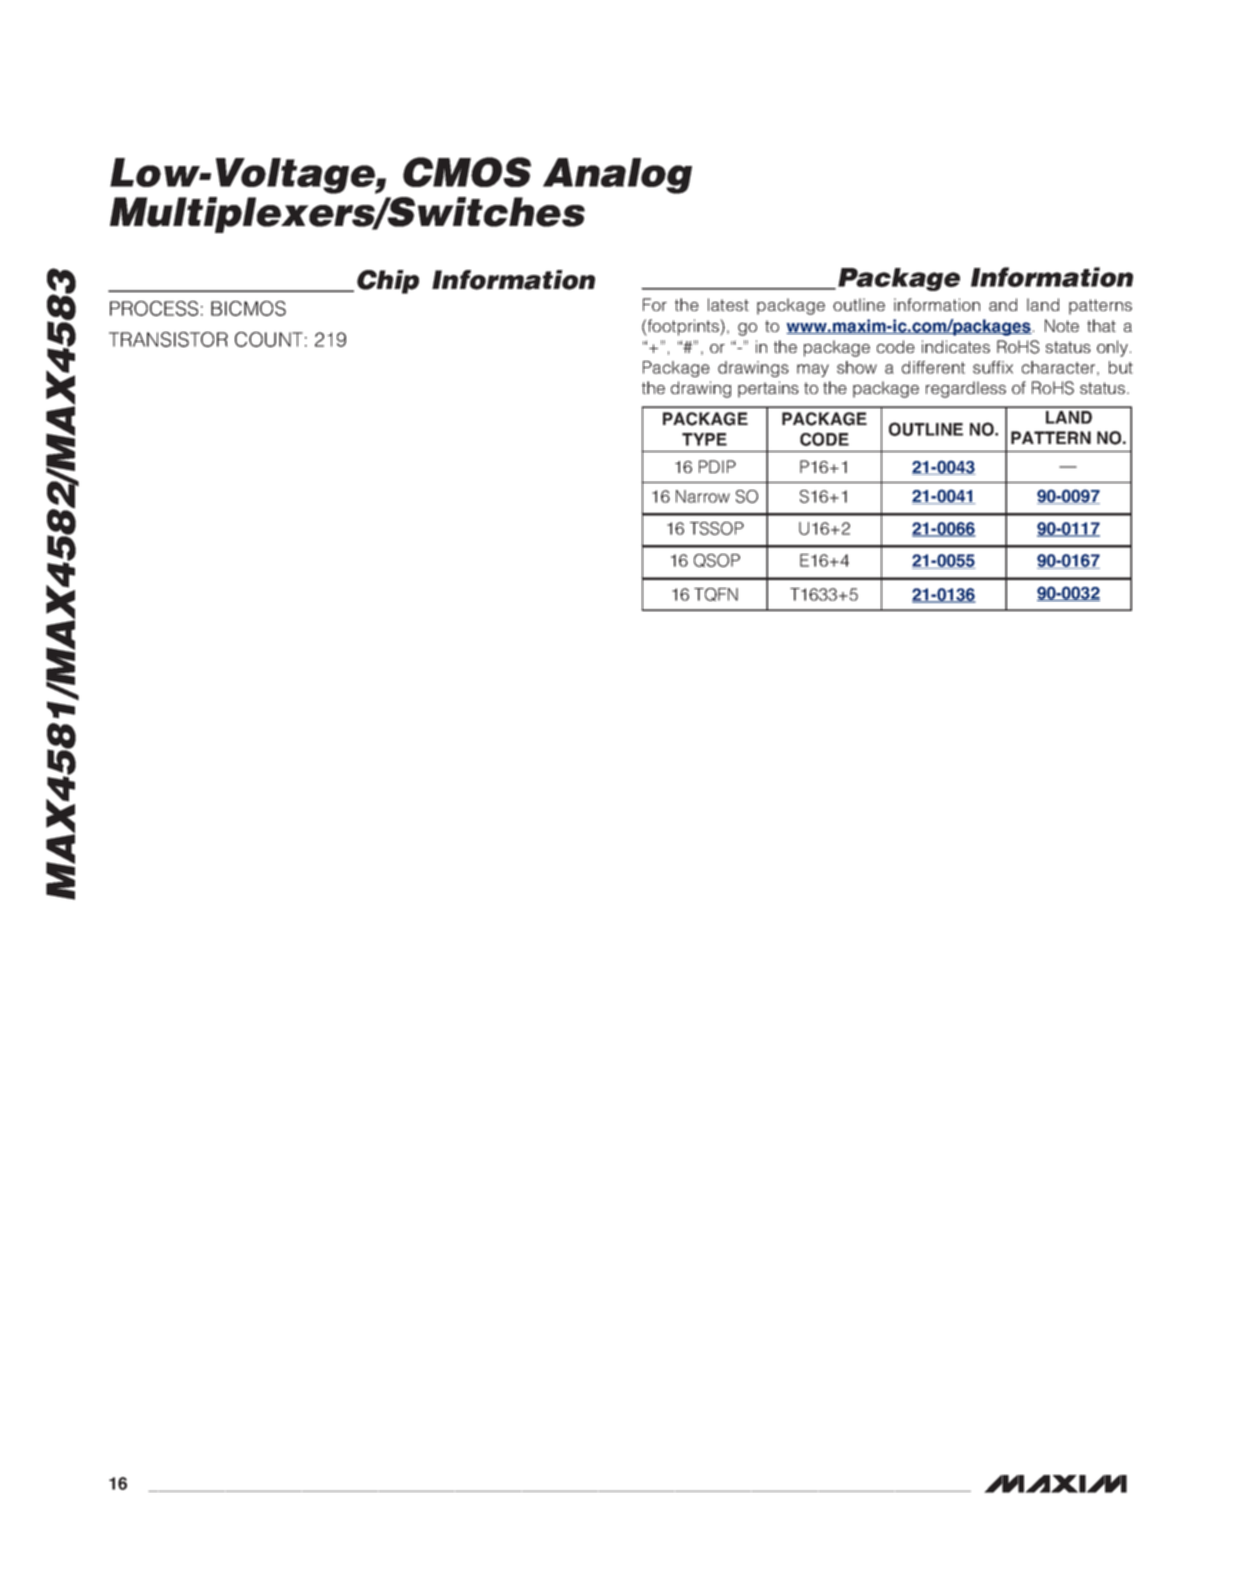 This screenshot has height=1593, width=1254. What do you see at coordinates (154, 308) in the screenshot?
I see `PROCESS` at bounding box center [154, 308].
